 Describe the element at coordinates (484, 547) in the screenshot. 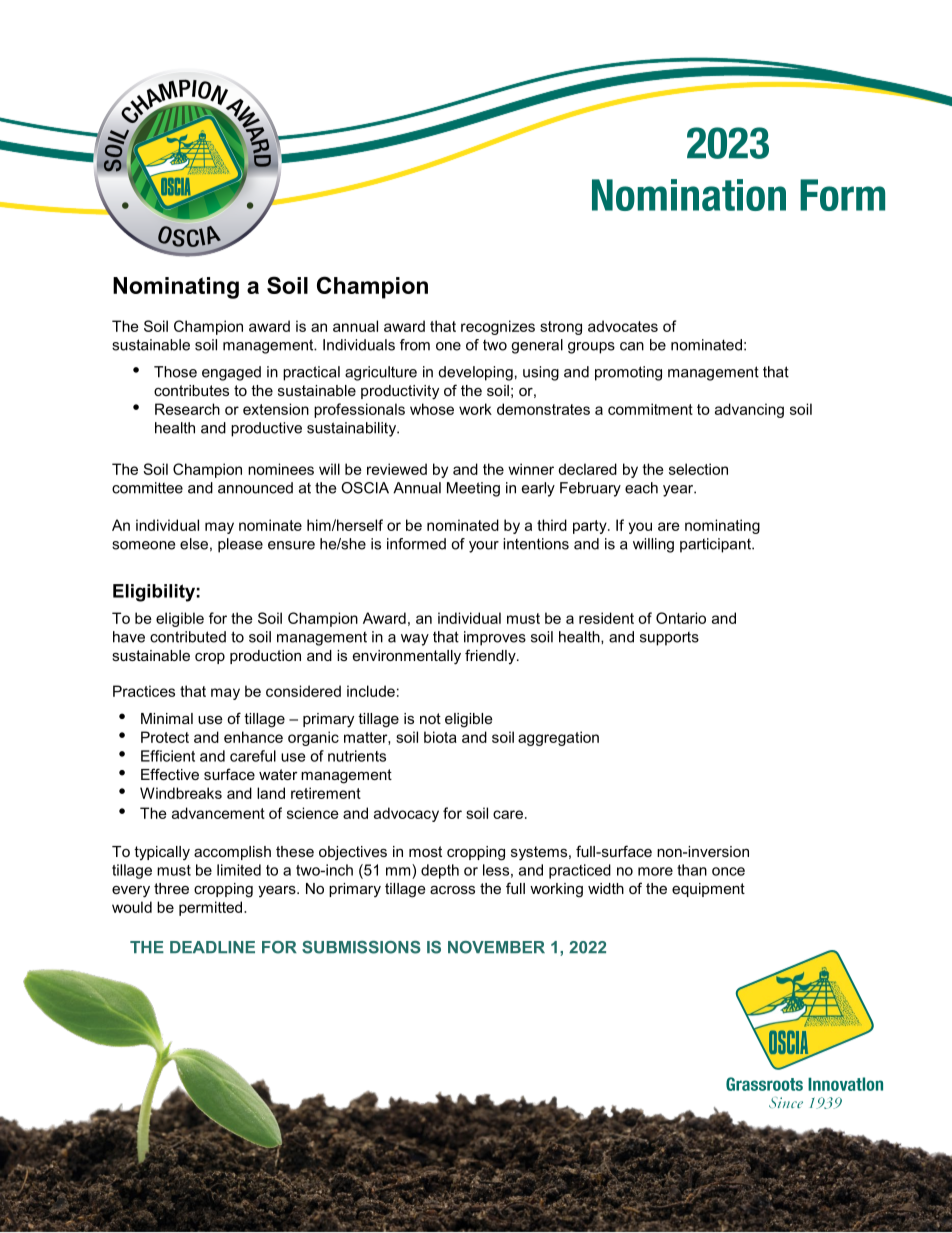

I see `your` at that location.
